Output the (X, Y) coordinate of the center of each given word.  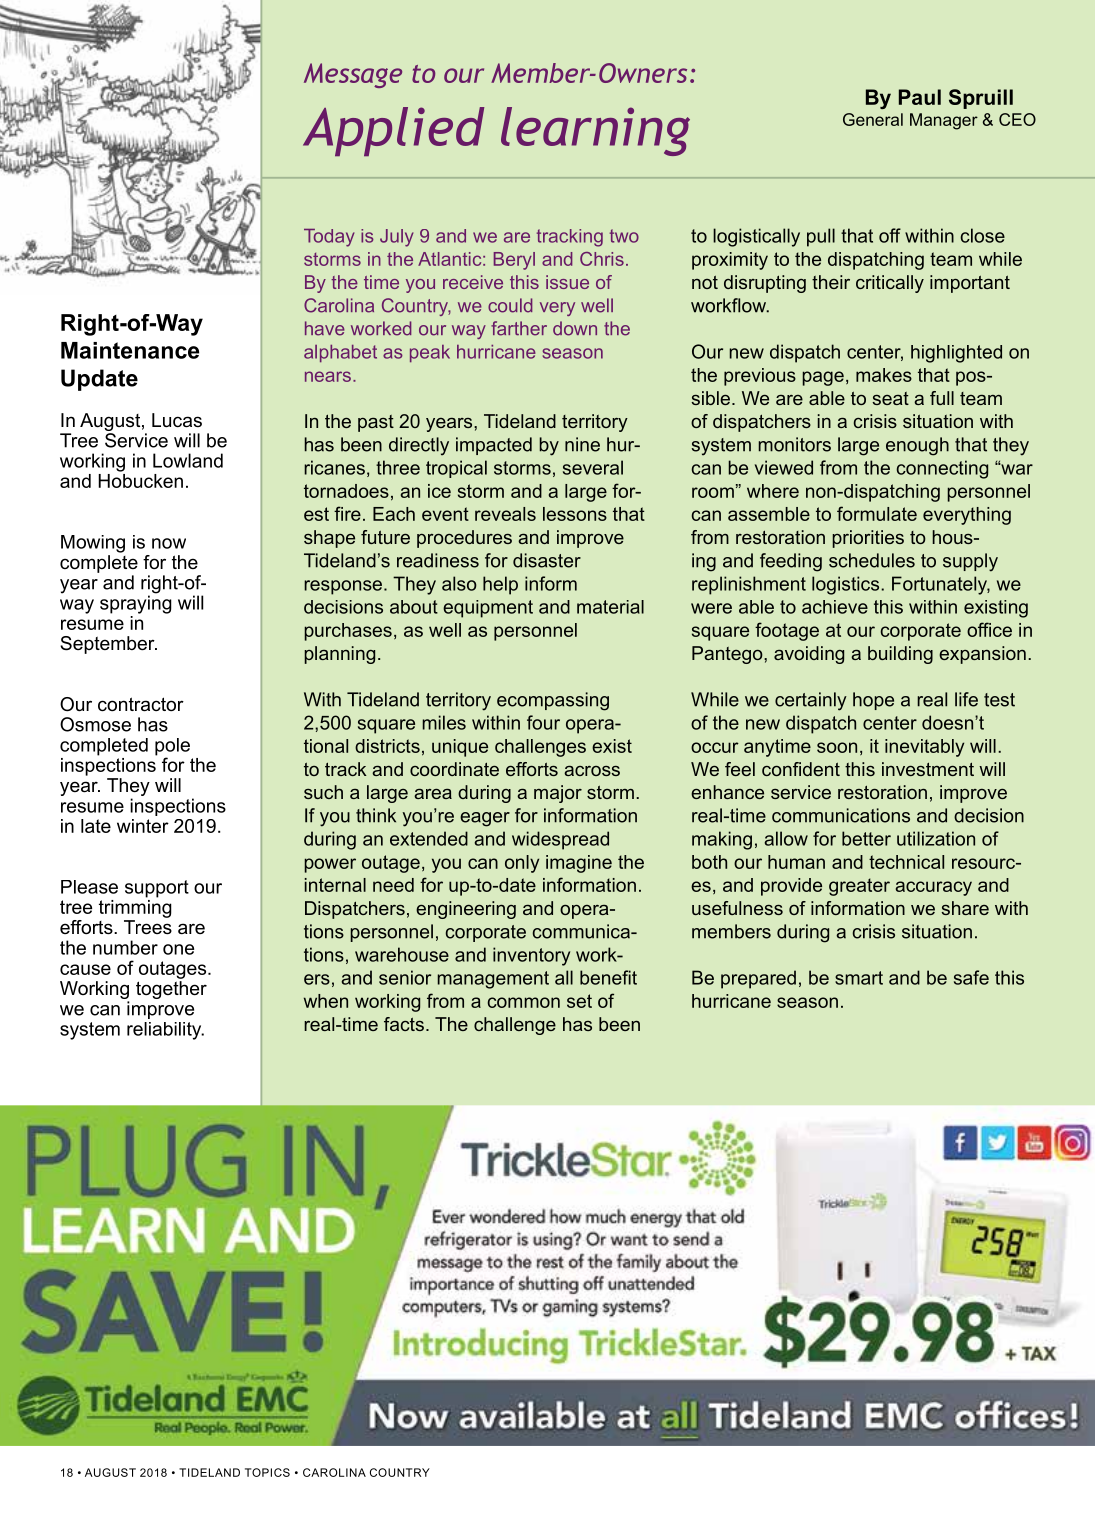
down (575, 328)
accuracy (934, 888)
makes (884, 375)
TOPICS (267, 1472)
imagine (579, 864)
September (108, 645)
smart (859, 978)
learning (595, 131)
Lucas (177, 420)
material (610, 607)
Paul (920, 97)
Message (353, 75)
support (157, 889)
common (524, 1002)
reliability (165, 1031)
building (900, 655)
